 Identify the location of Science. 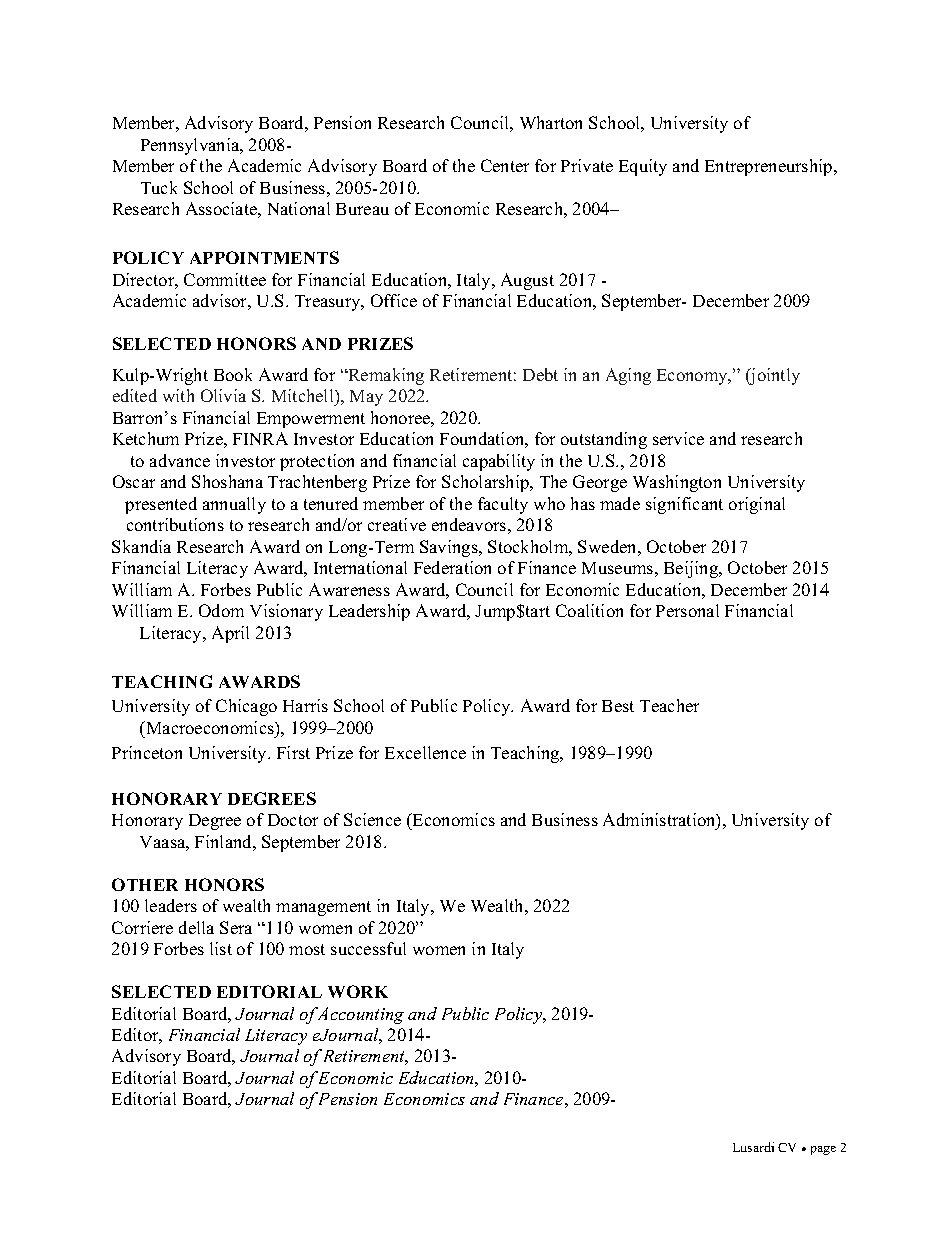
(372, 819).
